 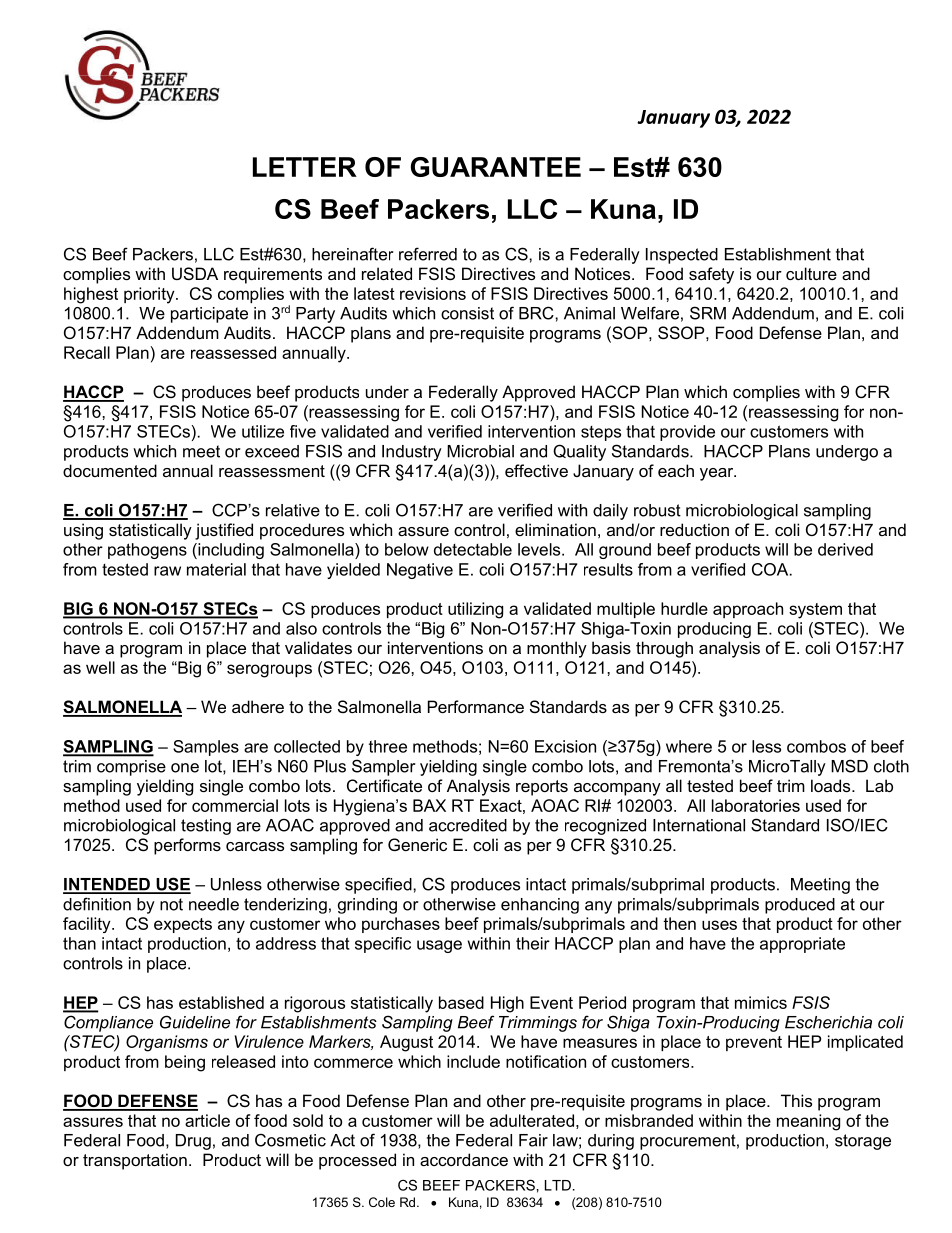 What do you see at coordinates (476, 706) in the screenshot?
I see `Performance` at bounding box center [476, 706].
